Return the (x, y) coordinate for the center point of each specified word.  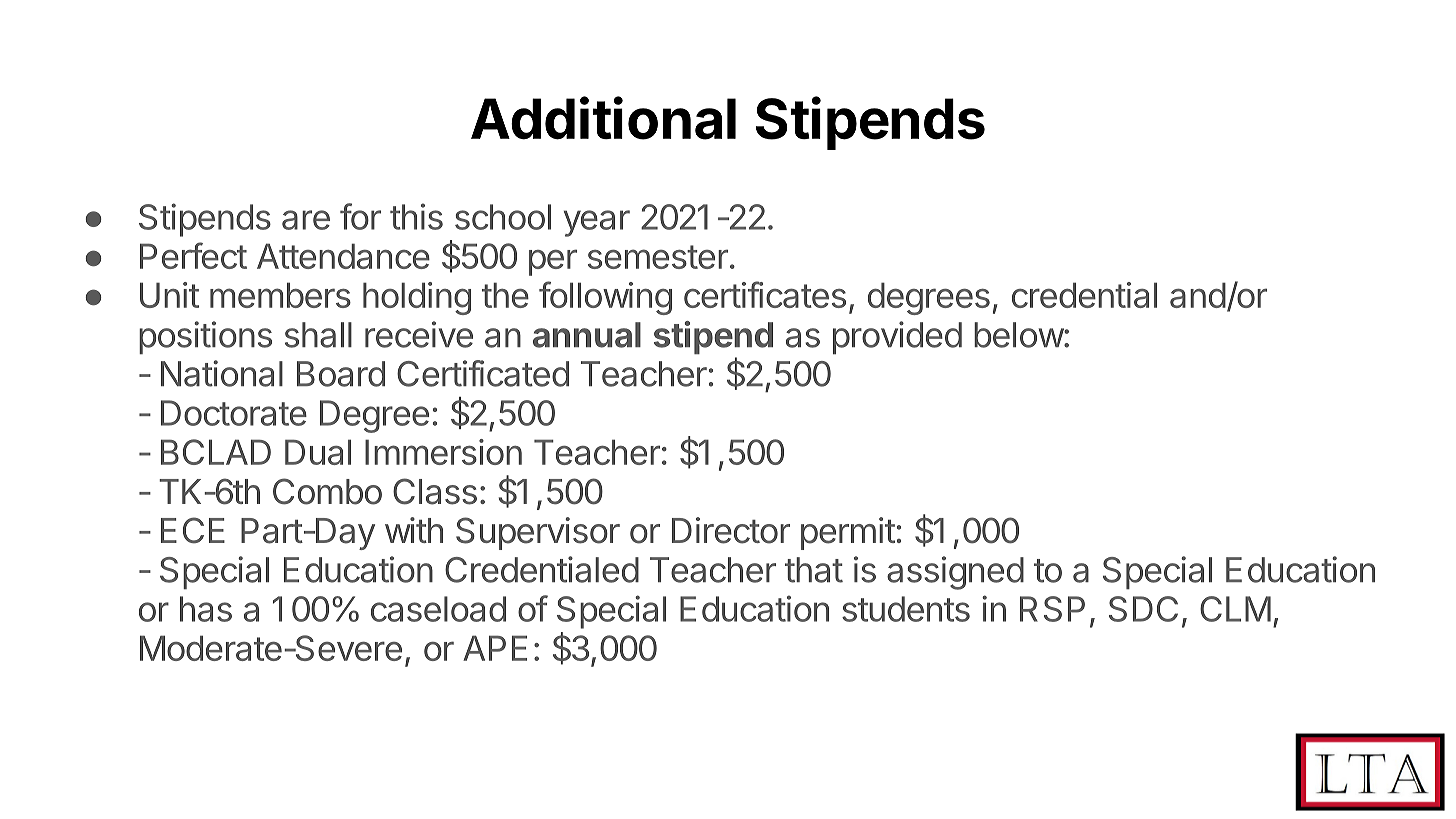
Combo (327, 491)
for (360, 216)
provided (897, 337)
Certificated (483, 373)
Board (341, 374)
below (1019, 335)
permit (848, 533)
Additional (603, 118)
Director (731, 530)
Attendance (343, 256)
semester (658, 257)
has (206, 609)
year (597, 223)
